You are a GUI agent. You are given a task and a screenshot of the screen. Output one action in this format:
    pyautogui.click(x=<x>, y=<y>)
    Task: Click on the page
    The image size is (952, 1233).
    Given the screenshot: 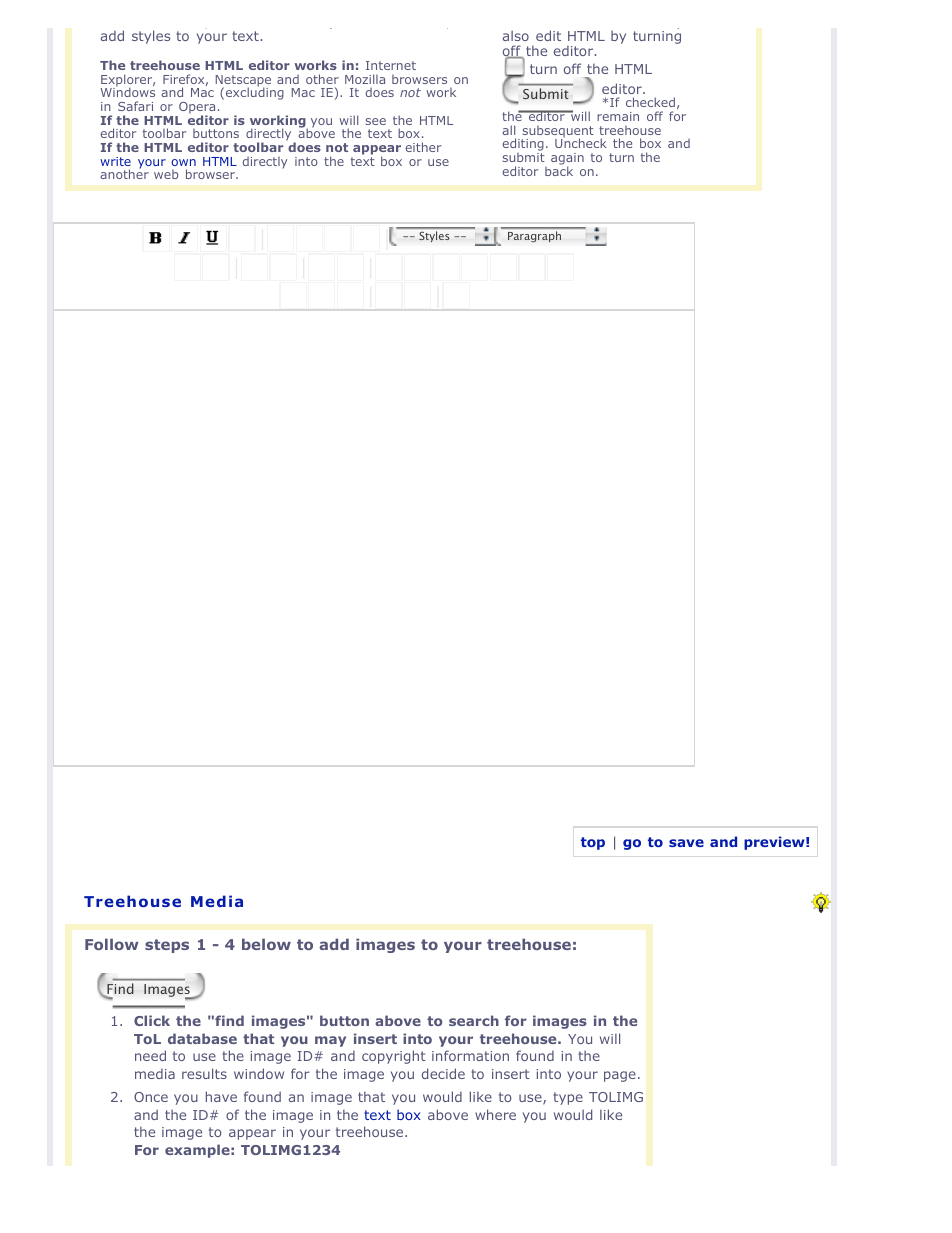 What is the action you would take?
    pyautogui.click(x=620, y=1076)
